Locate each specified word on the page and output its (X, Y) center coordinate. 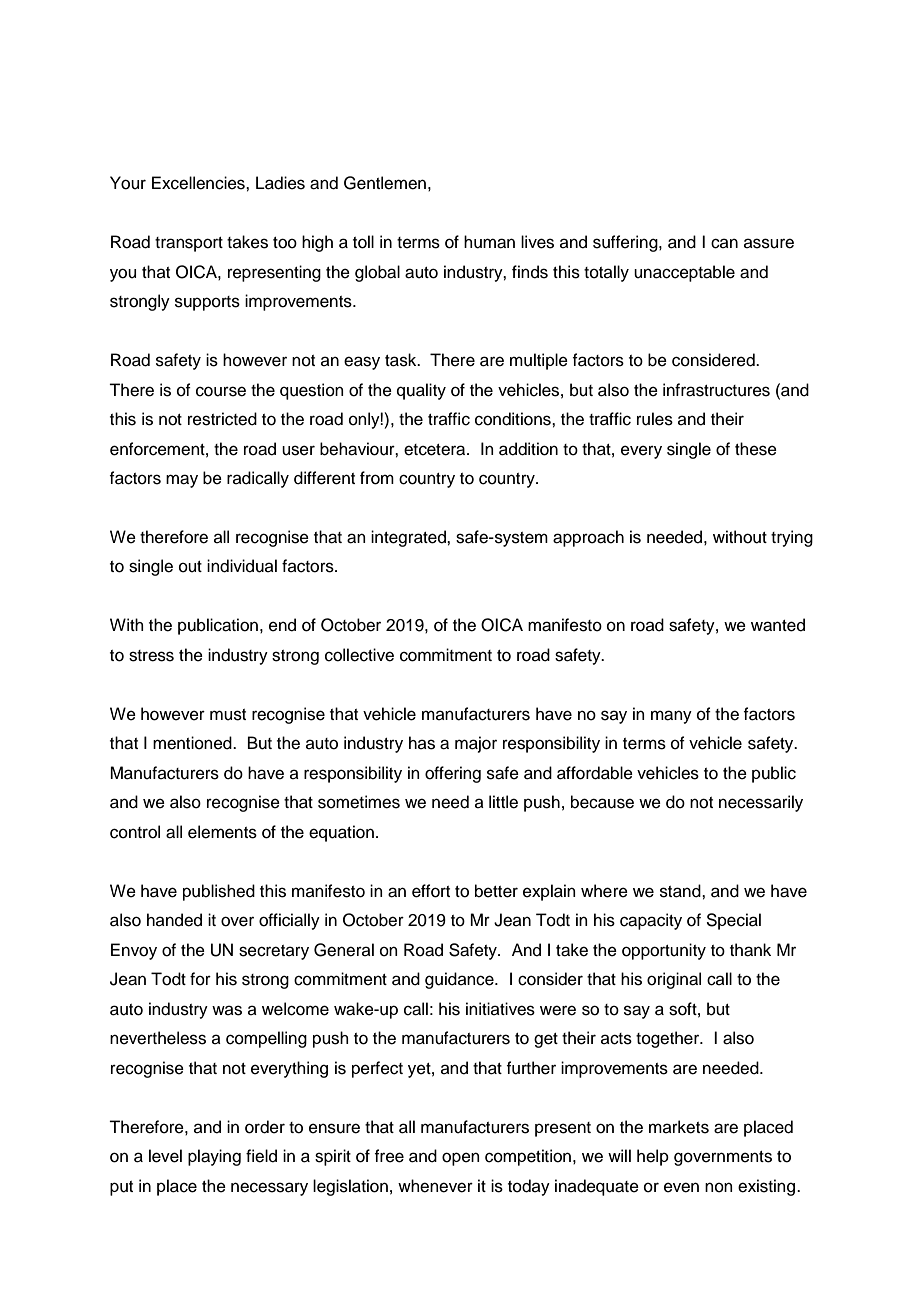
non (719, 1187)
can (724, 243)
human (489, 242)
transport (189, 244)
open (461, 1159)
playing (214, 1157)
